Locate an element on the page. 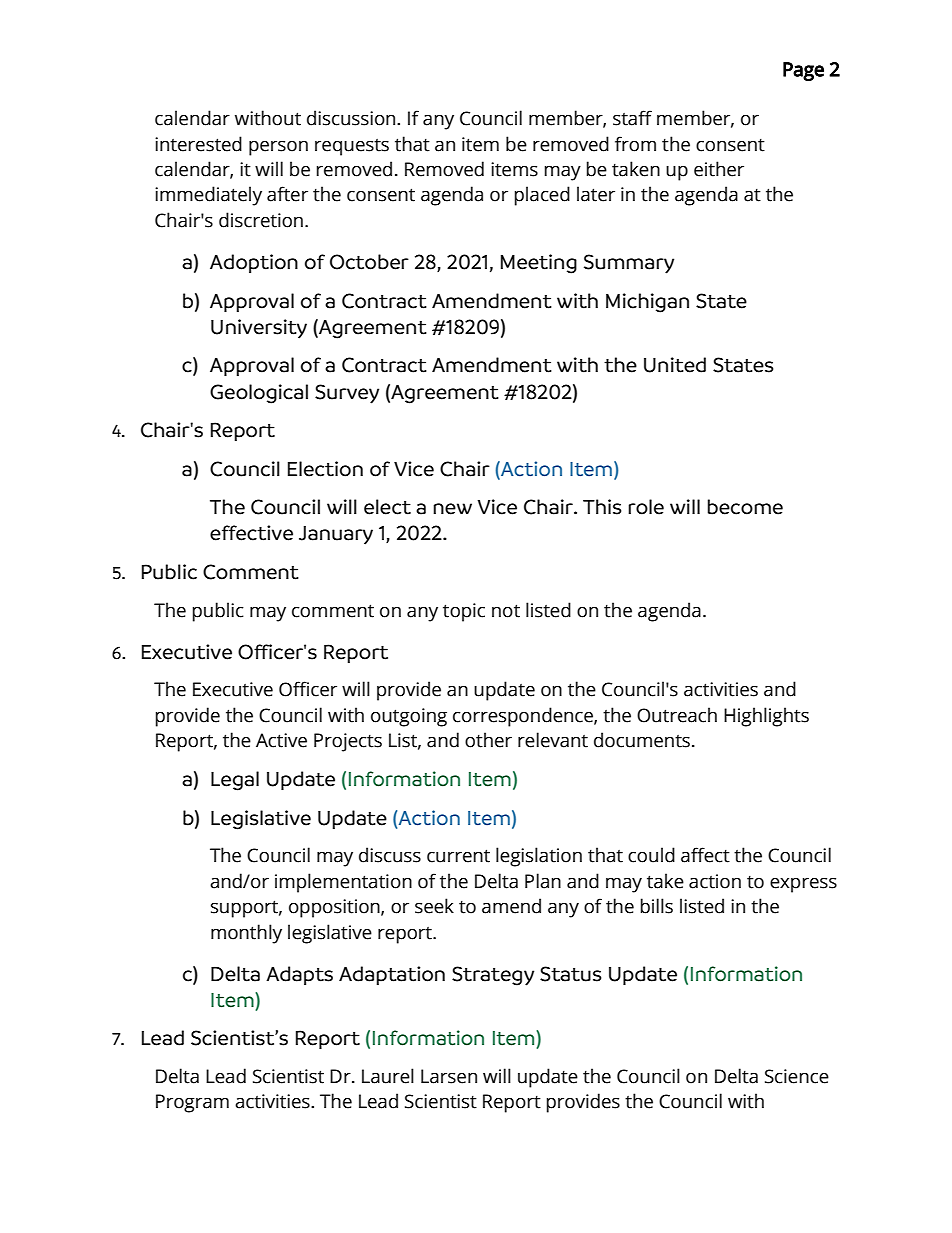 The image size is (952, 1233). Program is located at coordinates (192, 1103).
